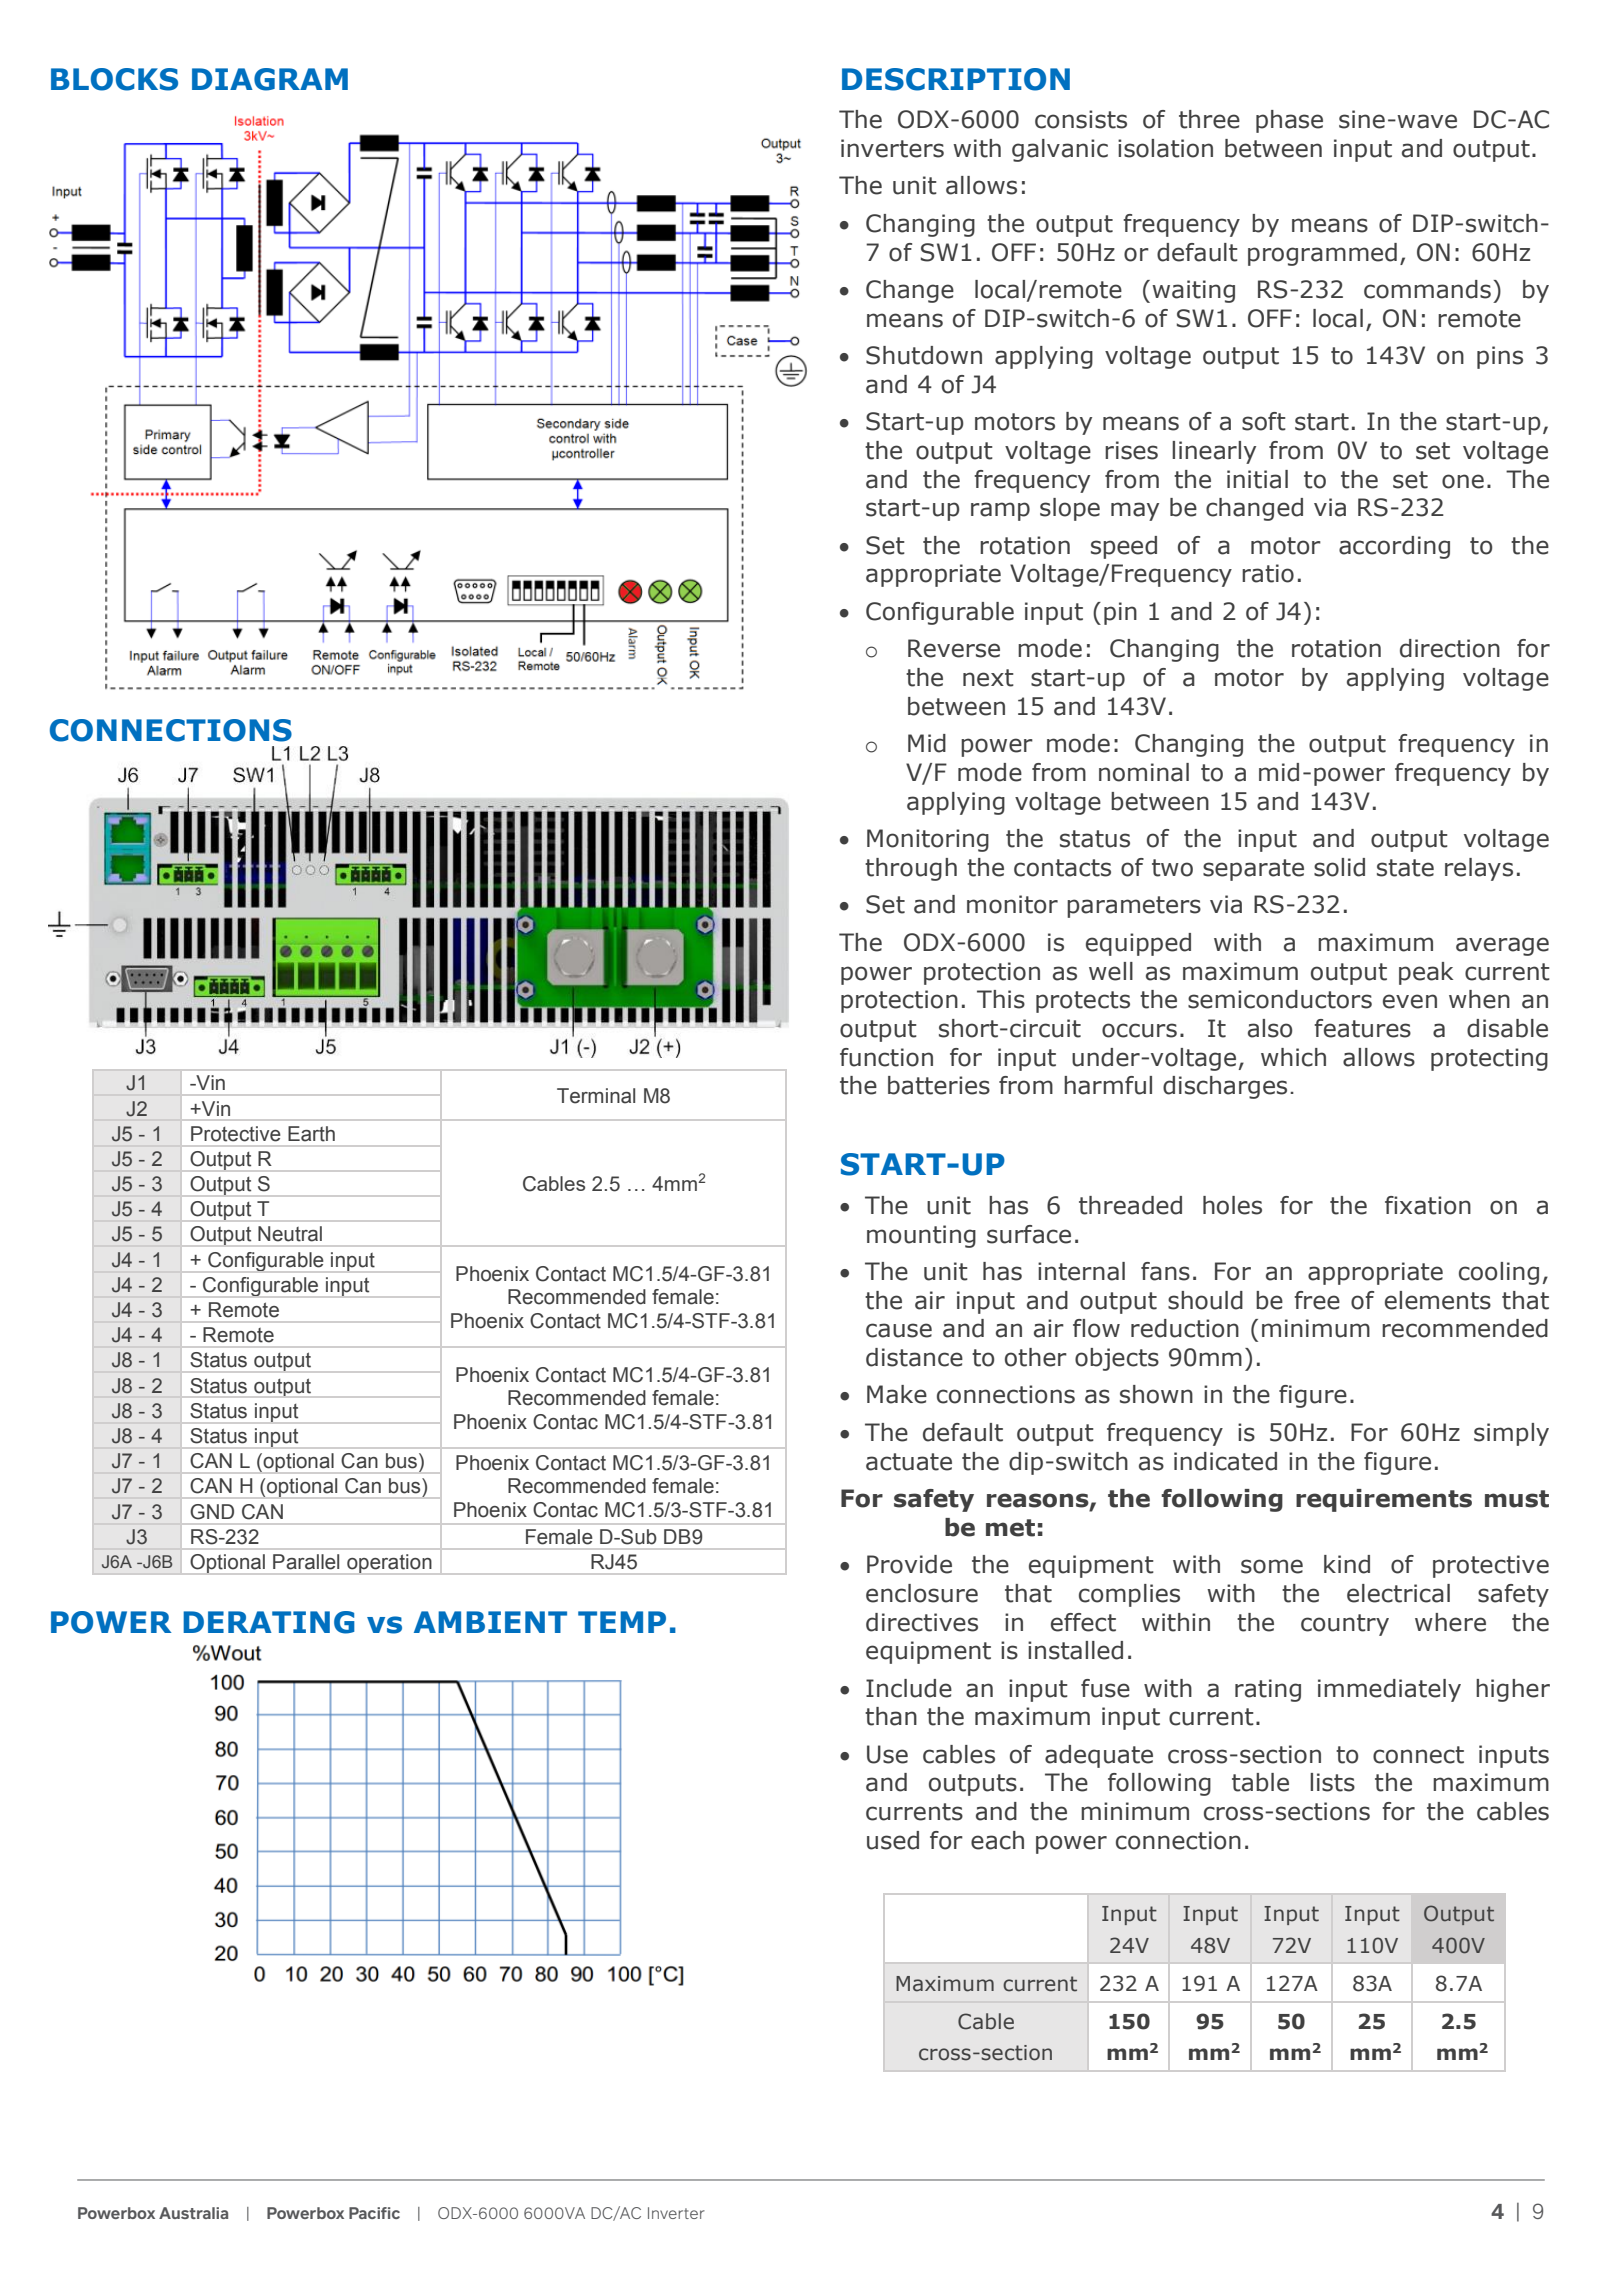 This screenshot has width=1622, height=2294. I want to click on cause, so click(899, 1330).
